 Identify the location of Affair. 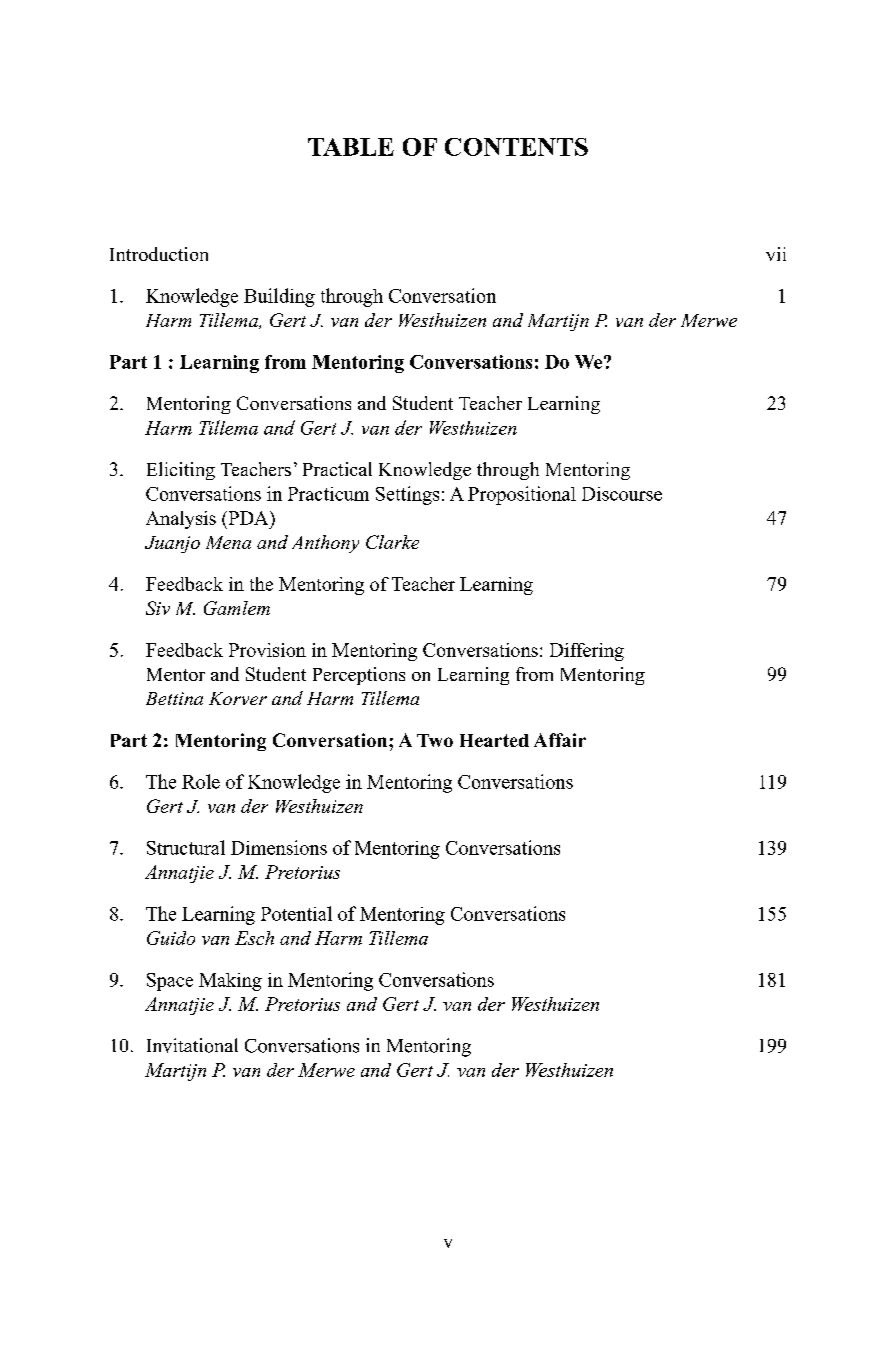
(560, 740).
